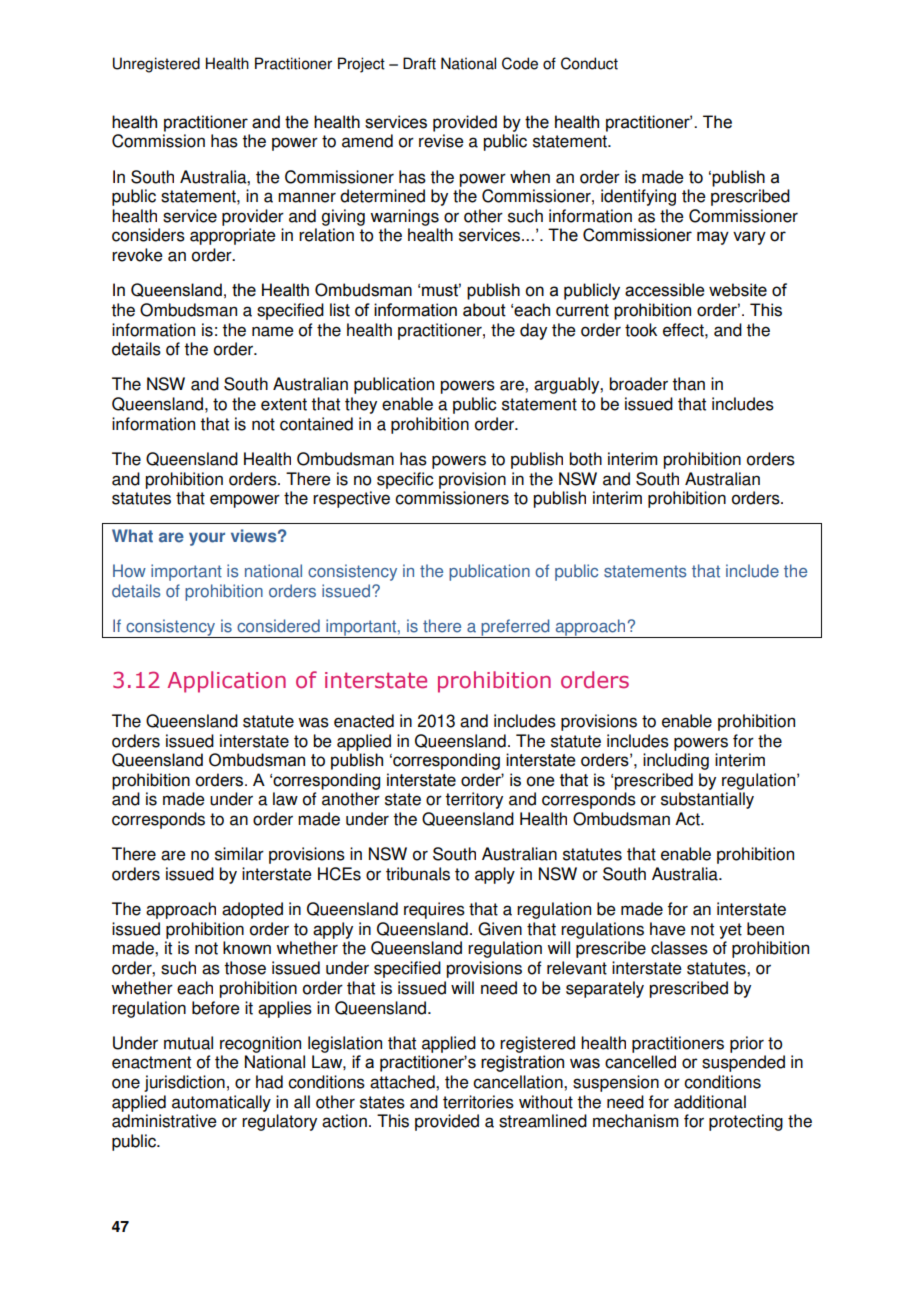  What do you see at coordinates (207, 539) in the page?
I see `your` at bounding box center [207, 539].
